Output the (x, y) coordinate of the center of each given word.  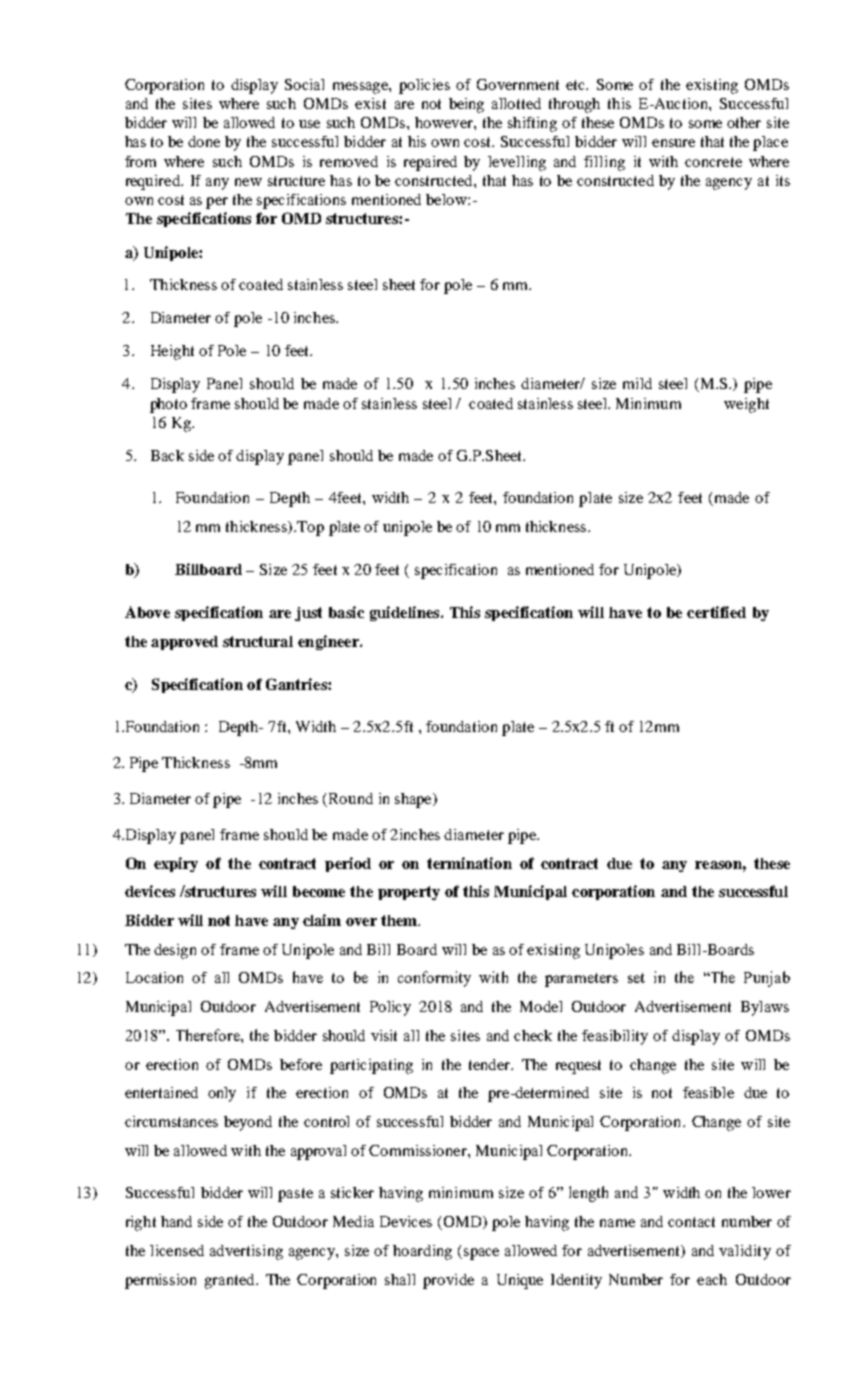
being (466, 105)
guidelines (406, 613)
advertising (246, 1252)
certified (716, 612)
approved (184, 643)
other (744, 122)
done (204, 141)
